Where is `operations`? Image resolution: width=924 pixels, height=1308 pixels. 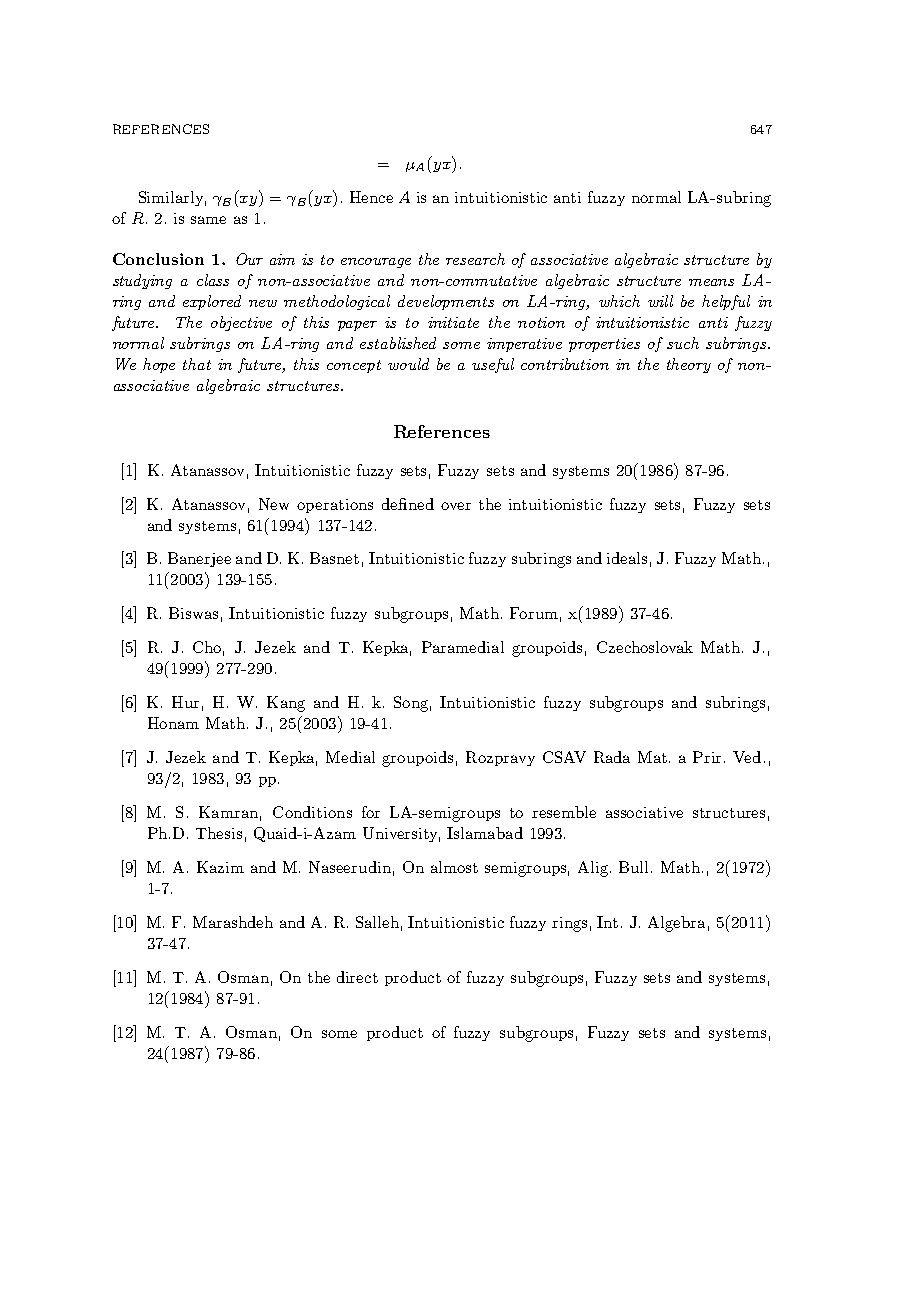
operations is located at coordinates (335, 506).
